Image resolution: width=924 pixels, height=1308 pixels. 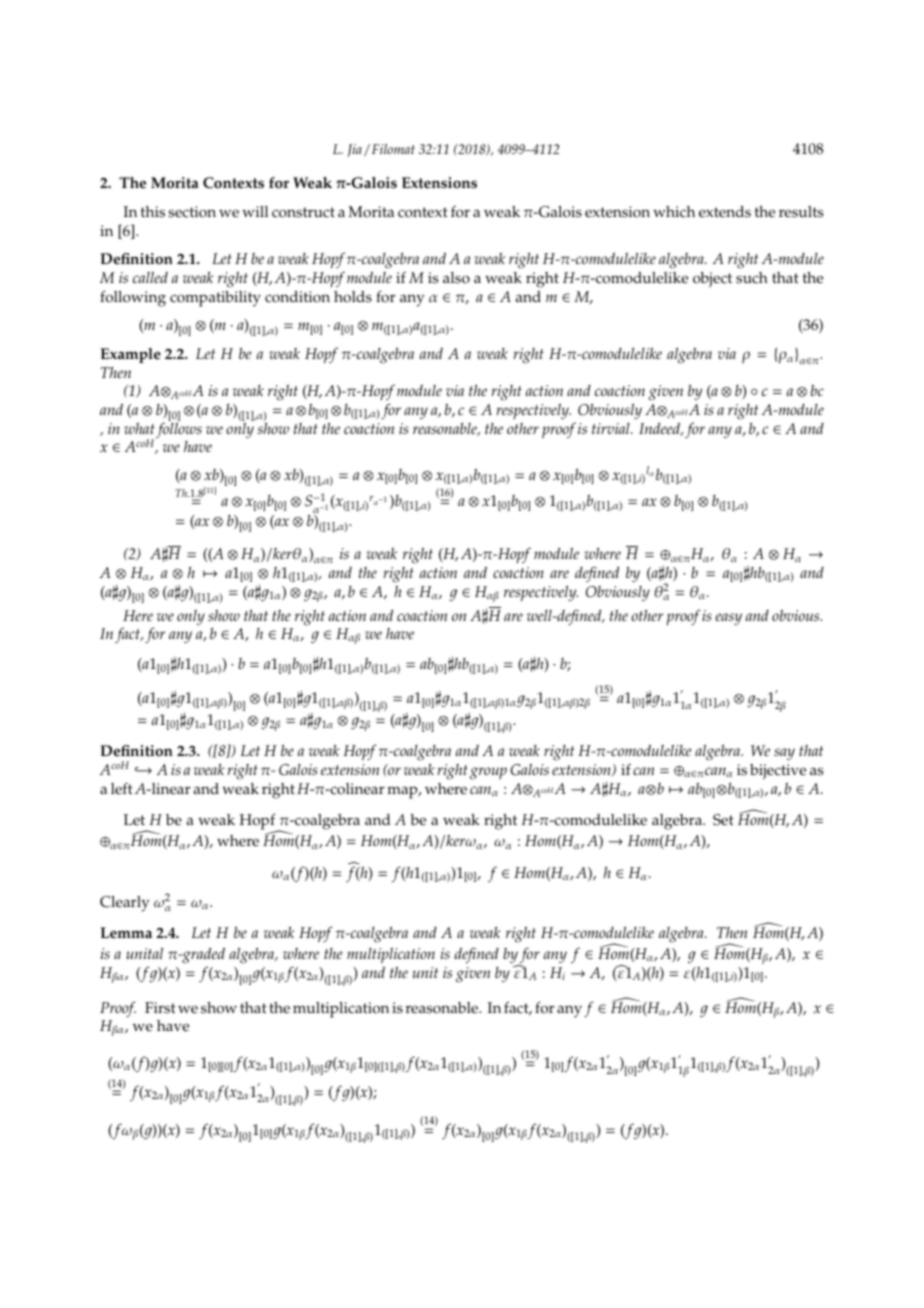 What do you see at coordinates (778, 772) in the page?
I see `bijective` at bounding box center [778, 772].
